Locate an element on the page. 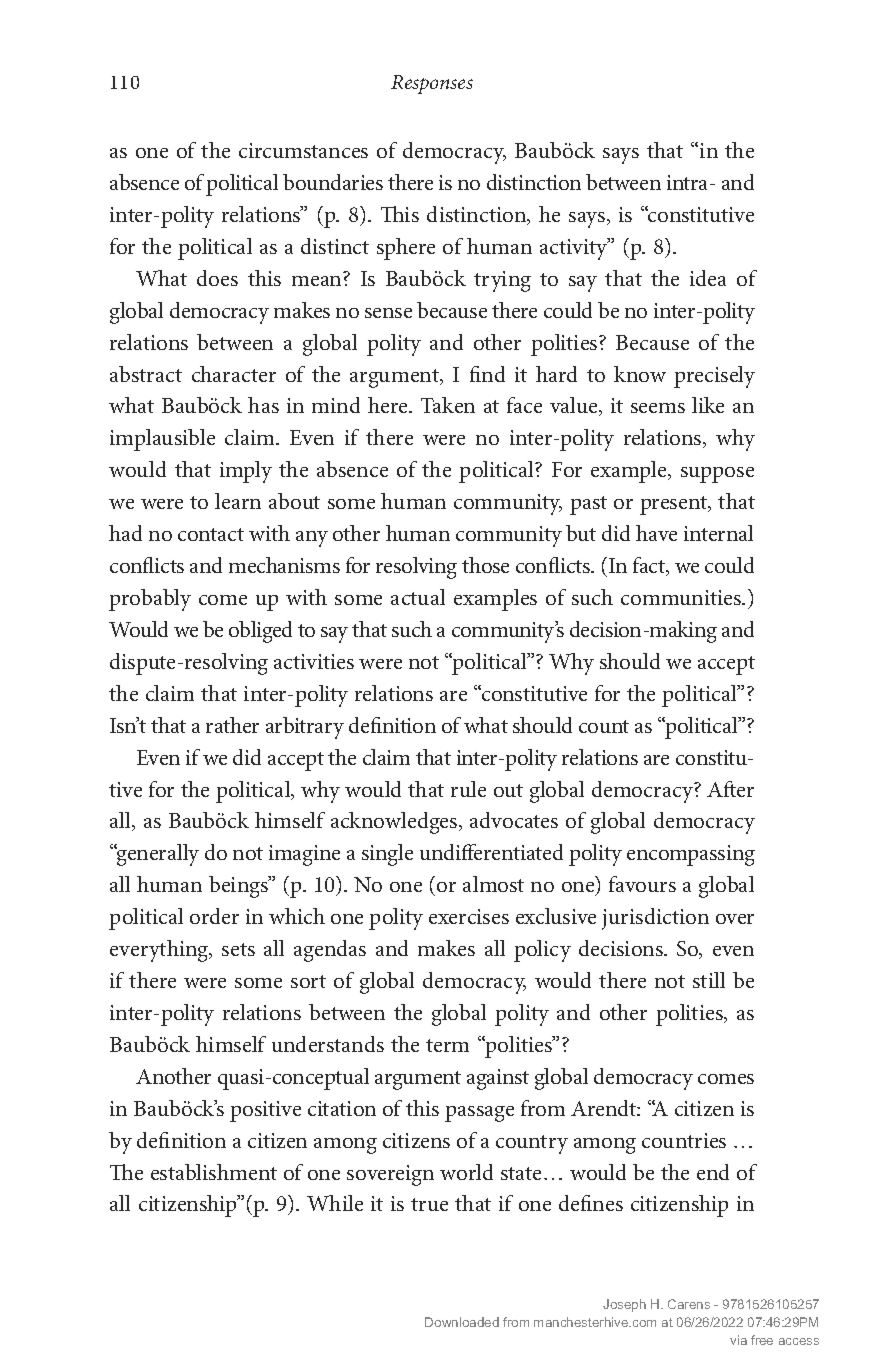  Responses is located at coordinates (432, 84).
